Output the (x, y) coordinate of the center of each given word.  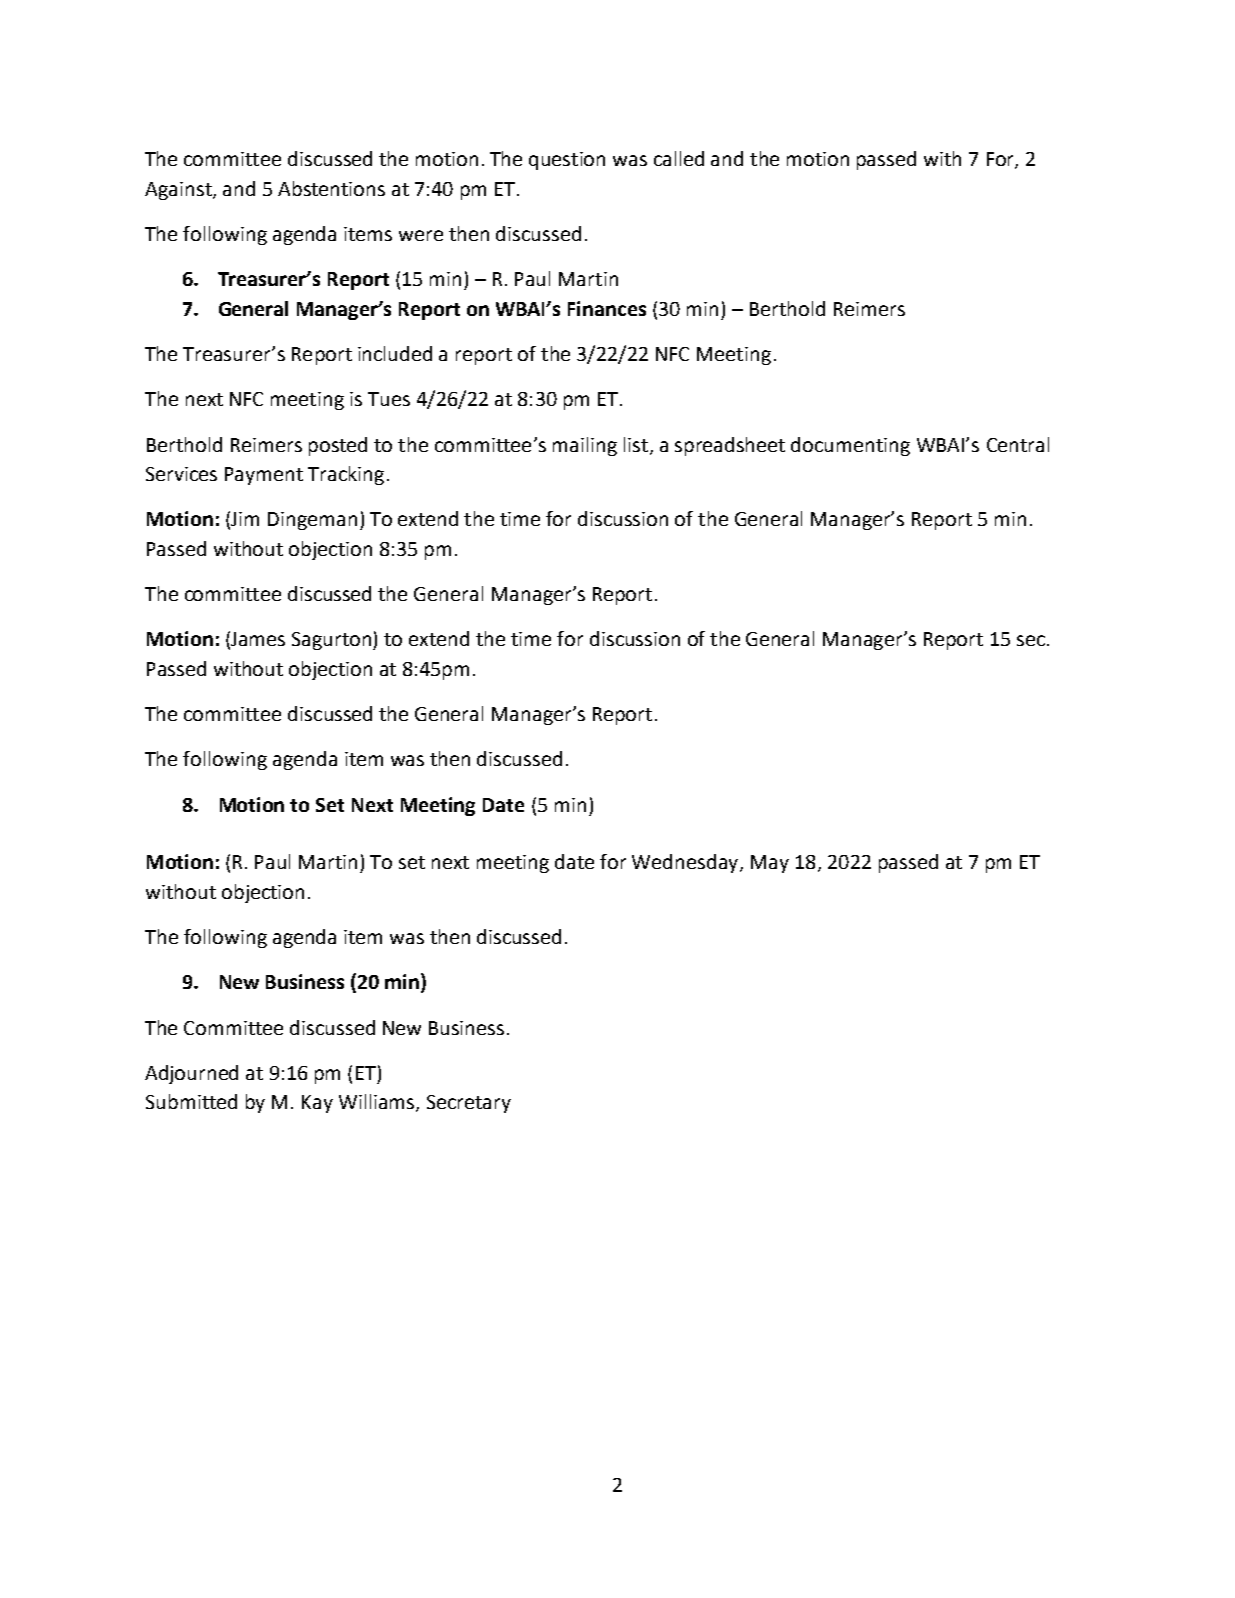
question (567, 161)
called (679, 158)
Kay (317, 1104)
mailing (585, 446)
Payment (264, 476)
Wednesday (686, 863)
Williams (378, 1103)
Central (1018, 444)
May (770, 864)
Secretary (469, 1104)
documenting (850, 446)
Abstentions (331, 188)
